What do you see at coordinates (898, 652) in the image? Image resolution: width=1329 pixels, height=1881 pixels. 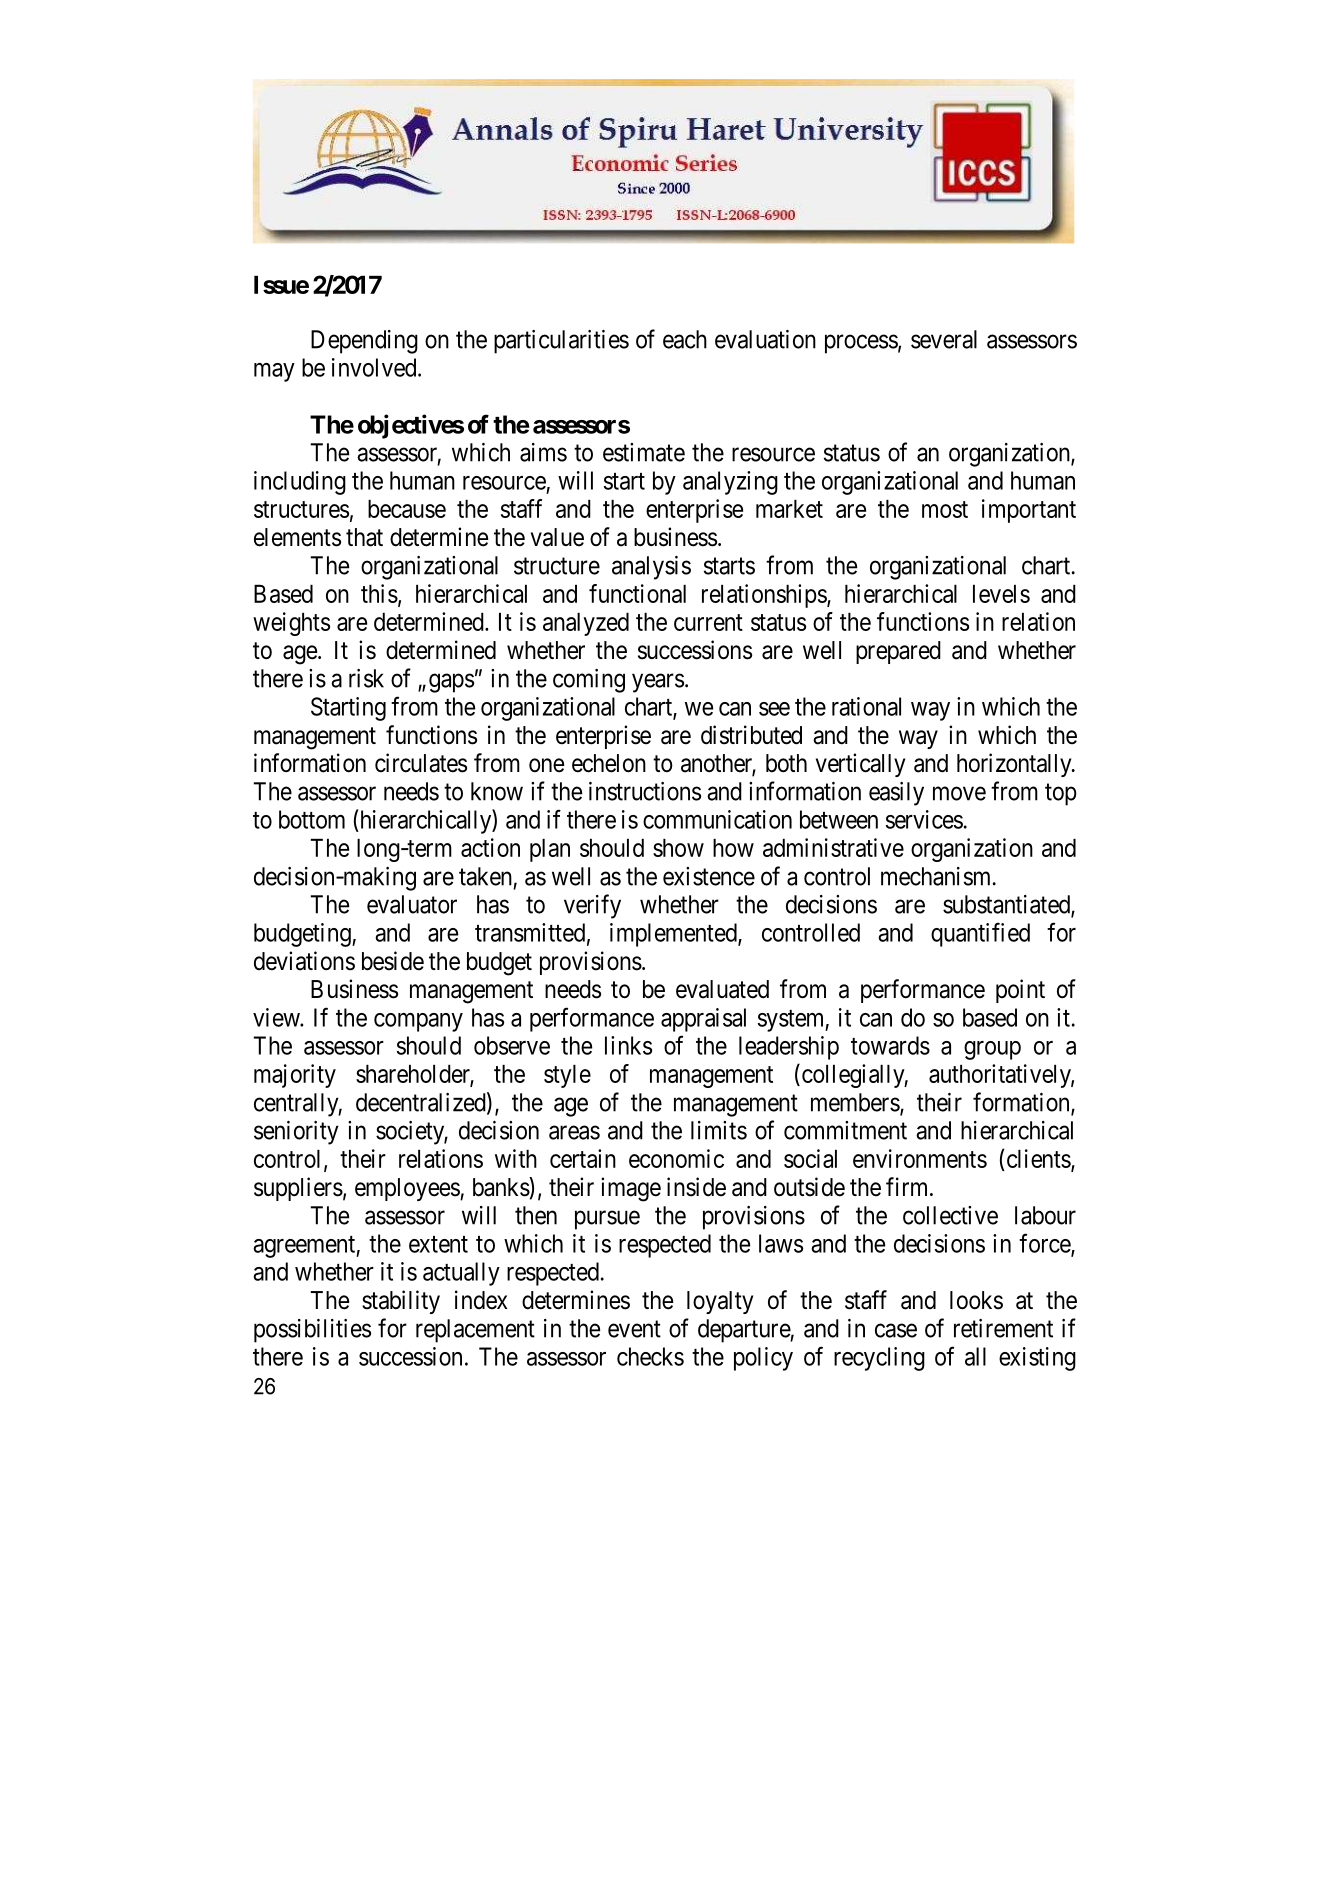 I see `prepared` at bounding box center [898, 652].
